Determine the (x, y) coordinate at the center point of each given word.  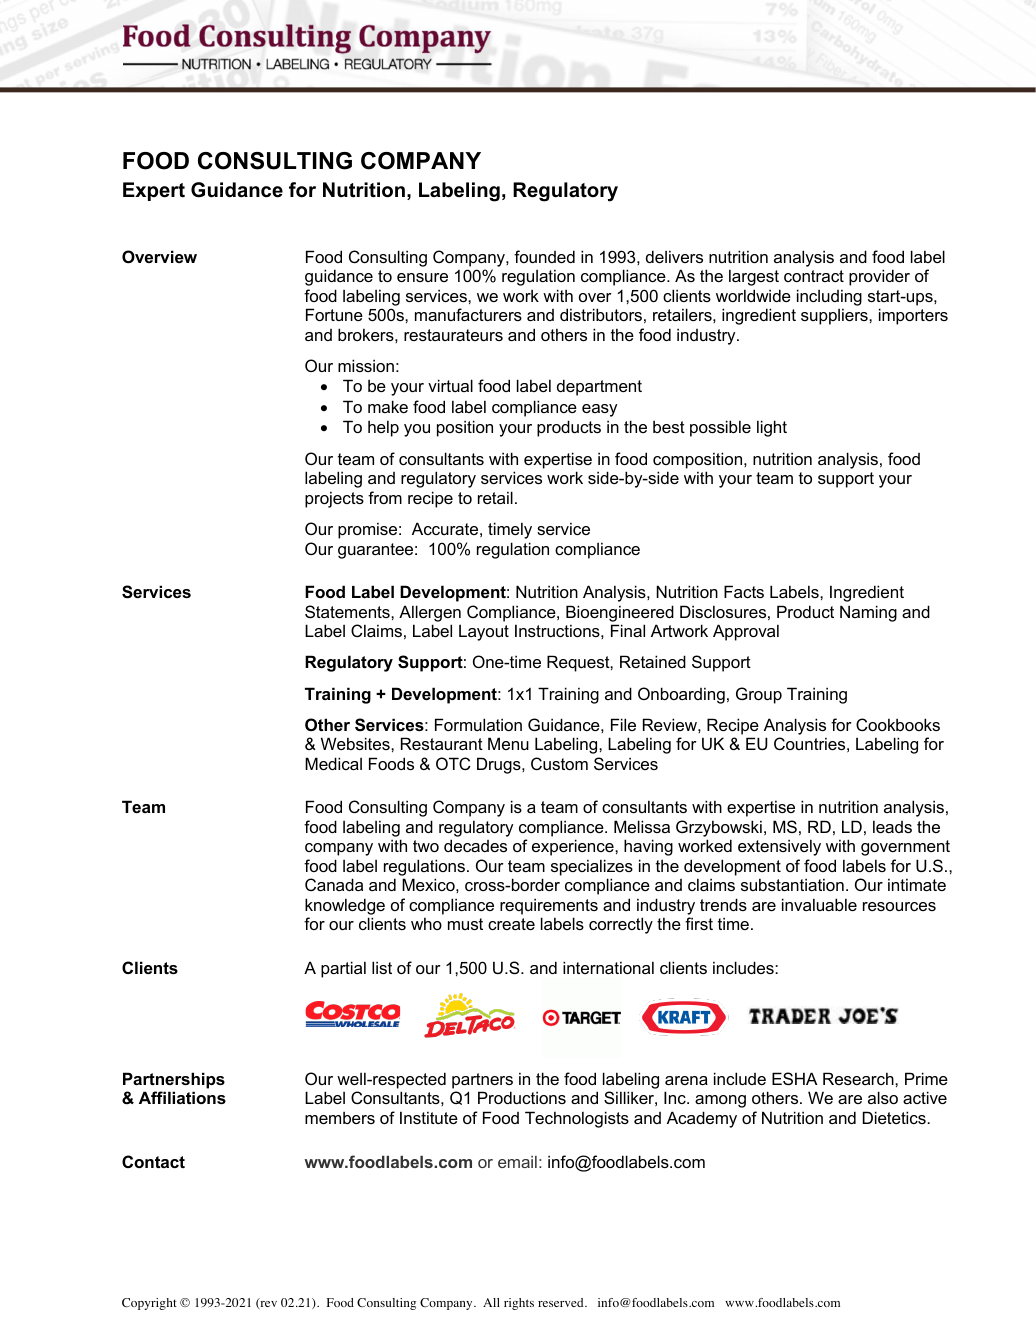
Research (859, 1078)
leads (892, 826)
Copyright (149, 1304)
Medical (333, 763)
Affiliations (182, 1097)
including (829, 297)
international (608, 967)
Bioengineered (620, 613)
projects (334, 499)
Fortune (334, 314)
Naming (868, 613)
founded (544, 256)
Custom (559, 763)
